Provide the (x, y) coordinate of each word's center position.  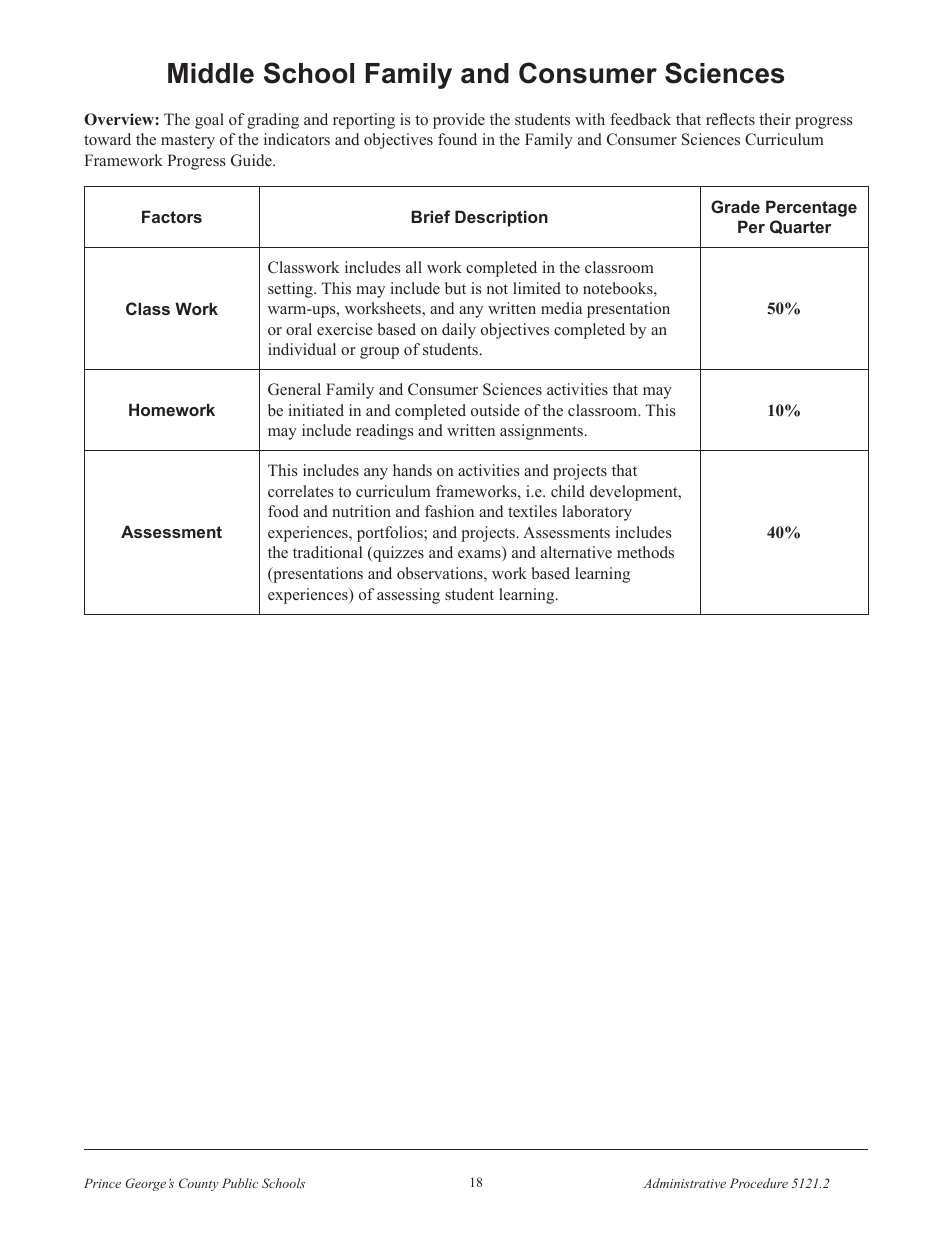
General (294, 389)
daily (459, 331)
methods (645, 552)
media (561, 308)
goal (209, 121)
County (199, 1184)
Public (240, 1183)
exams (480, 555)
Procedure (759, 1183)
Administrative (685, 1183)
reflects (730, 119)
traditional (327, 552)
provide (459, 121)
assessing (408, 596)
